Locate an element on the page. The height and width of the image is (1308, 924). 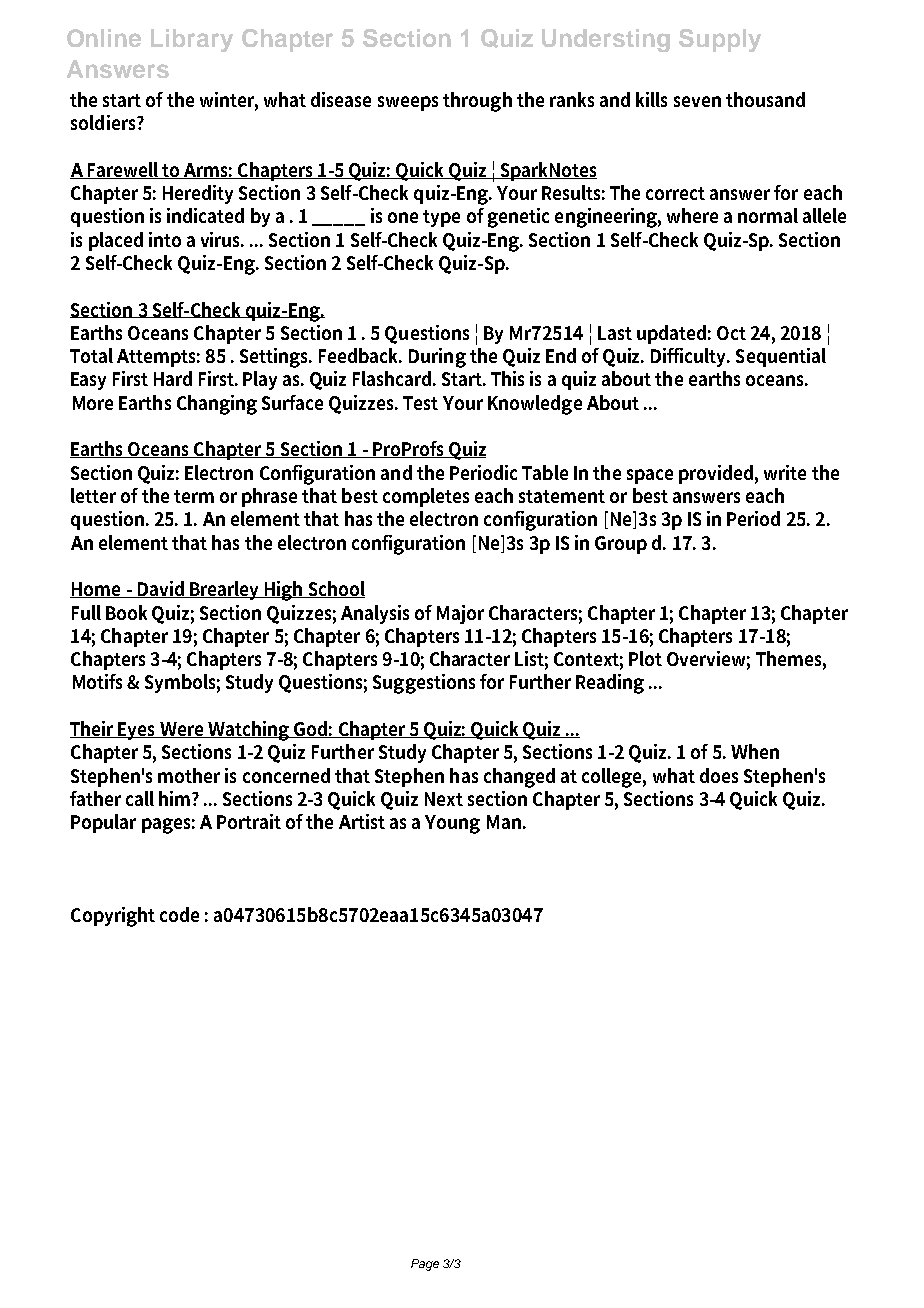
Young is located at coordinates (452, 824).
